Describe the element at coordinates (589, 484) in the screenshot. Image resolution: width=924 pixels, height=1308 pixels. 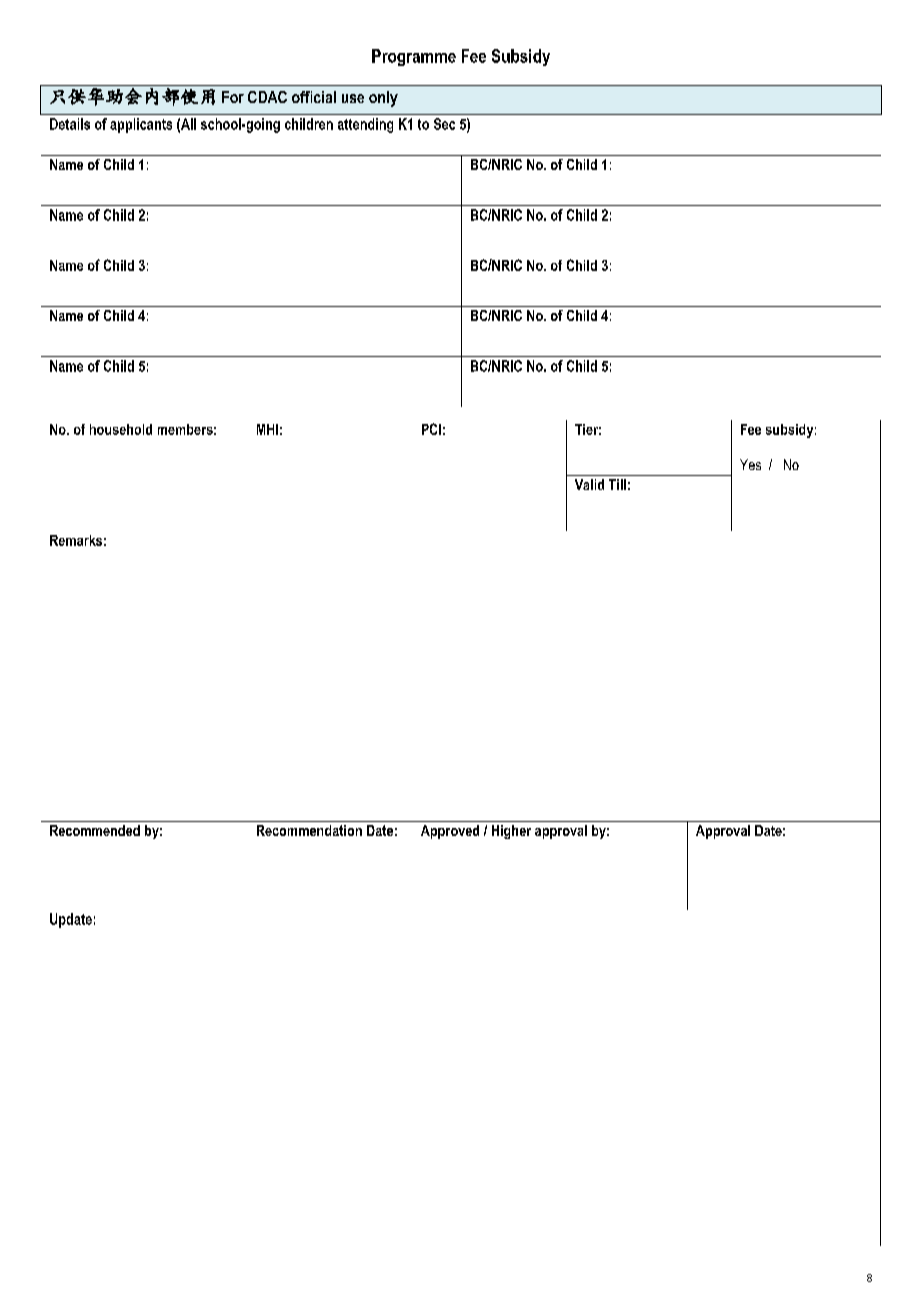
I see `Valid` at that location.
